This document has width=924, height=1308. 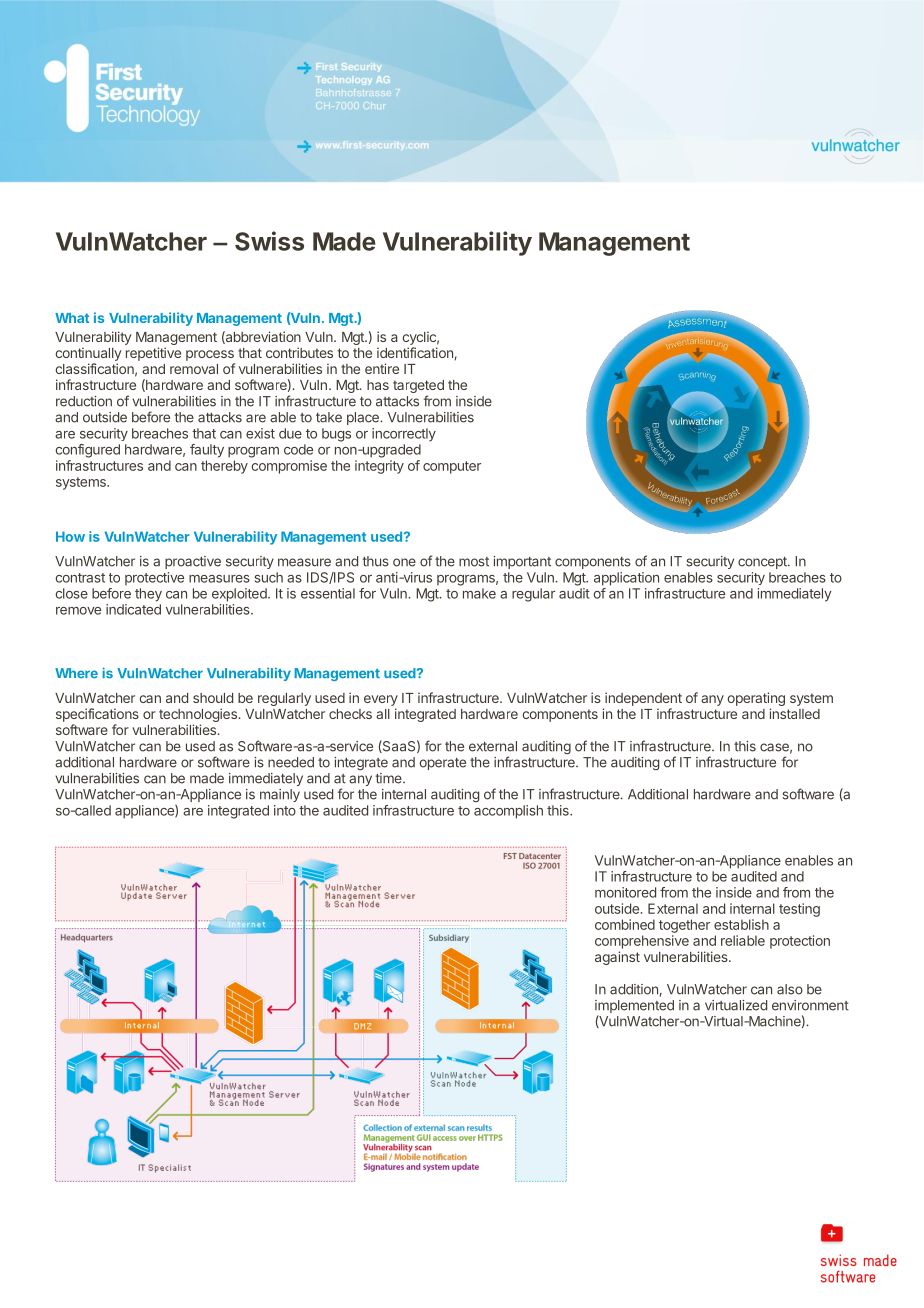 I want to click on targeted, so click(x=418, y=388).
